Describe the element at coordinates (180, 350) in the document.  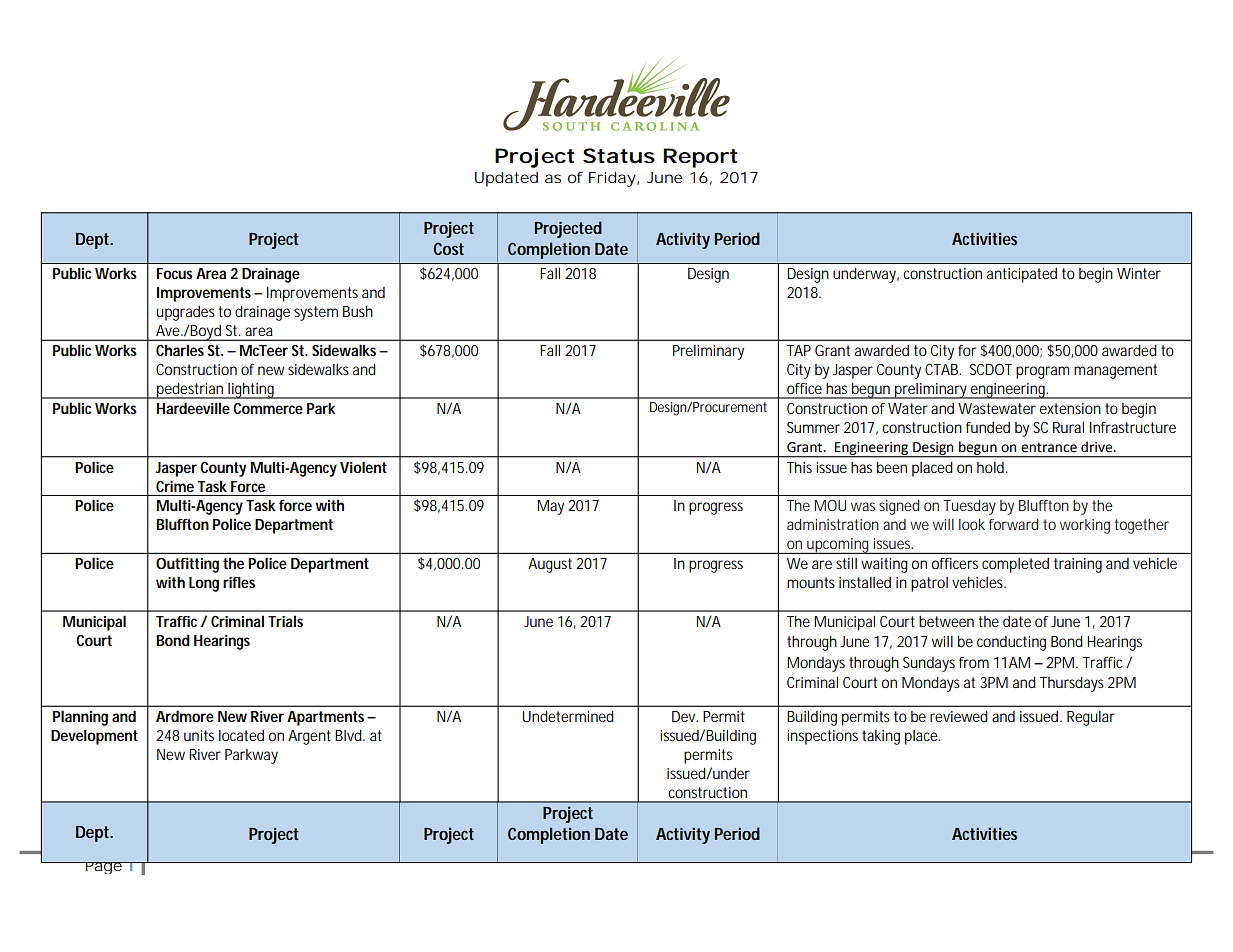
I see `Charles` at that location.
